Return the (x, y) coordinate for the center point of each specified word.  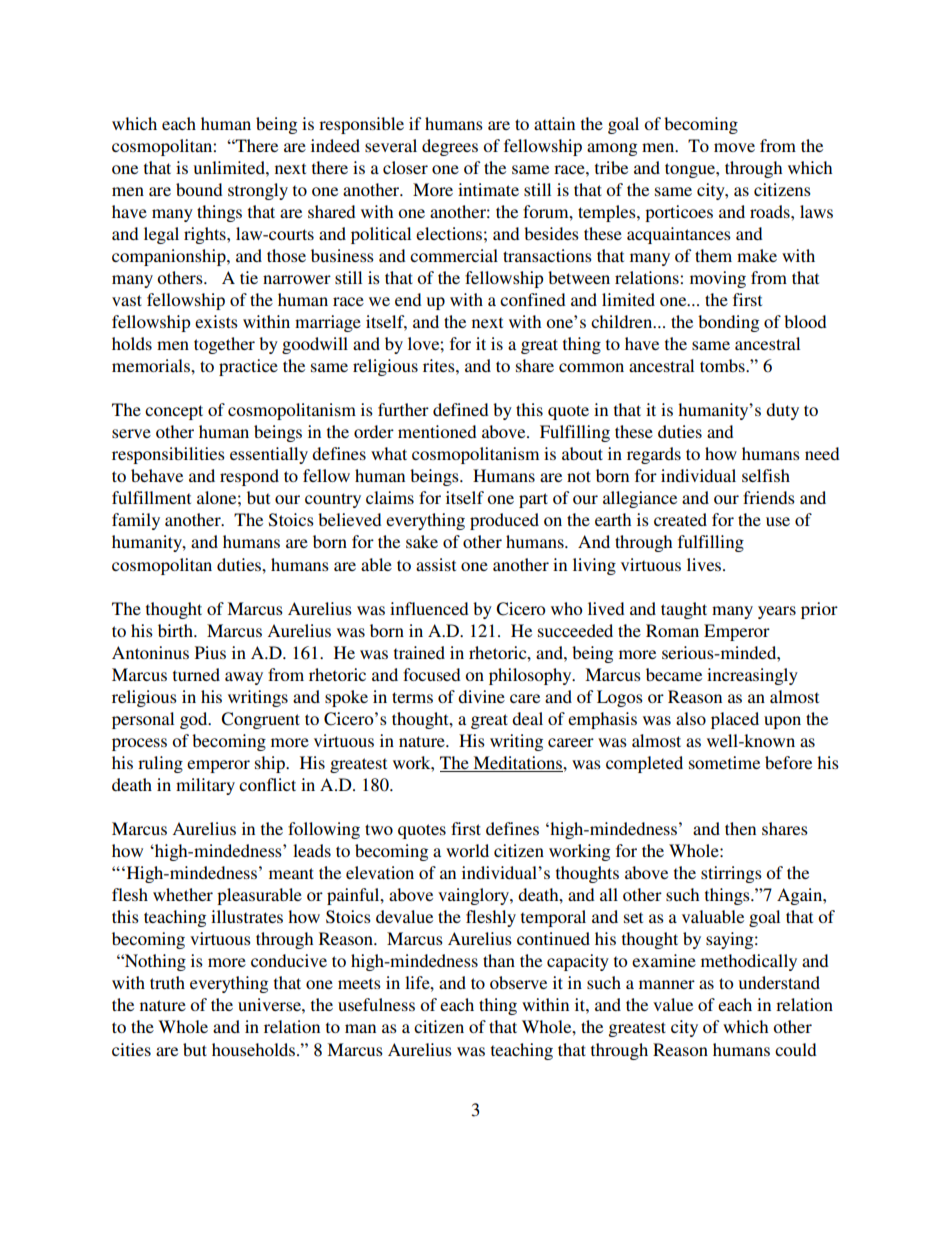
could (796, 1049)
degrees (450, 147)
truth (167, 982)
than (499, 960)
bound (199, 189)
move (734, 147)
